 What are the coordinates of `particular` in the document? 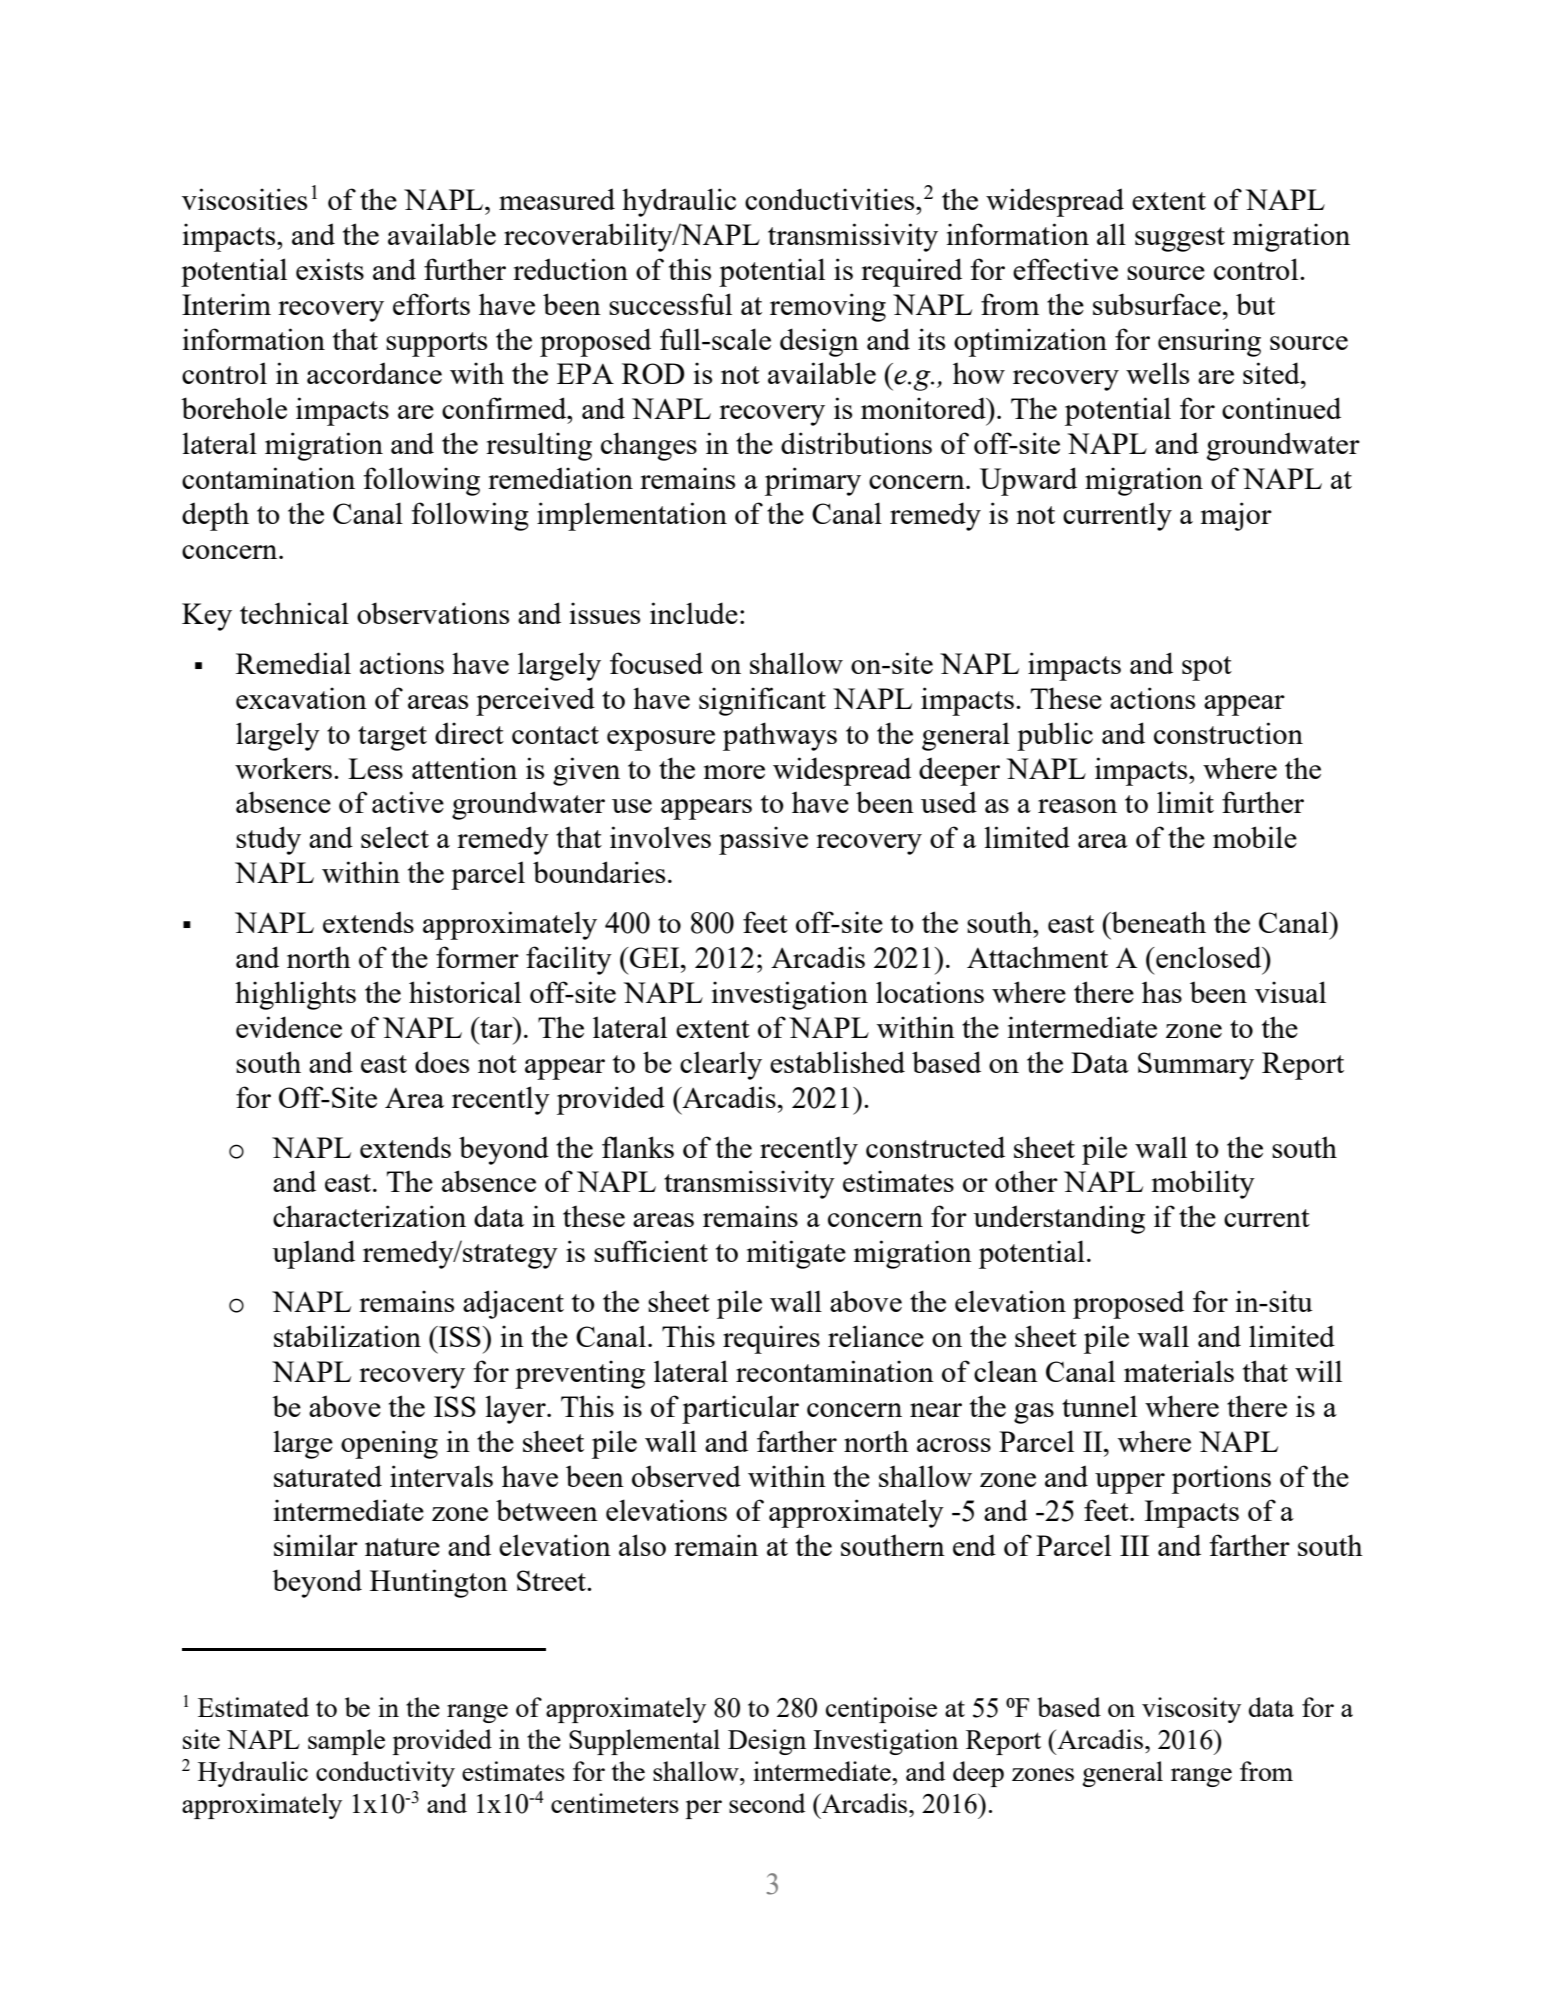 It's located at (740, 1409).
